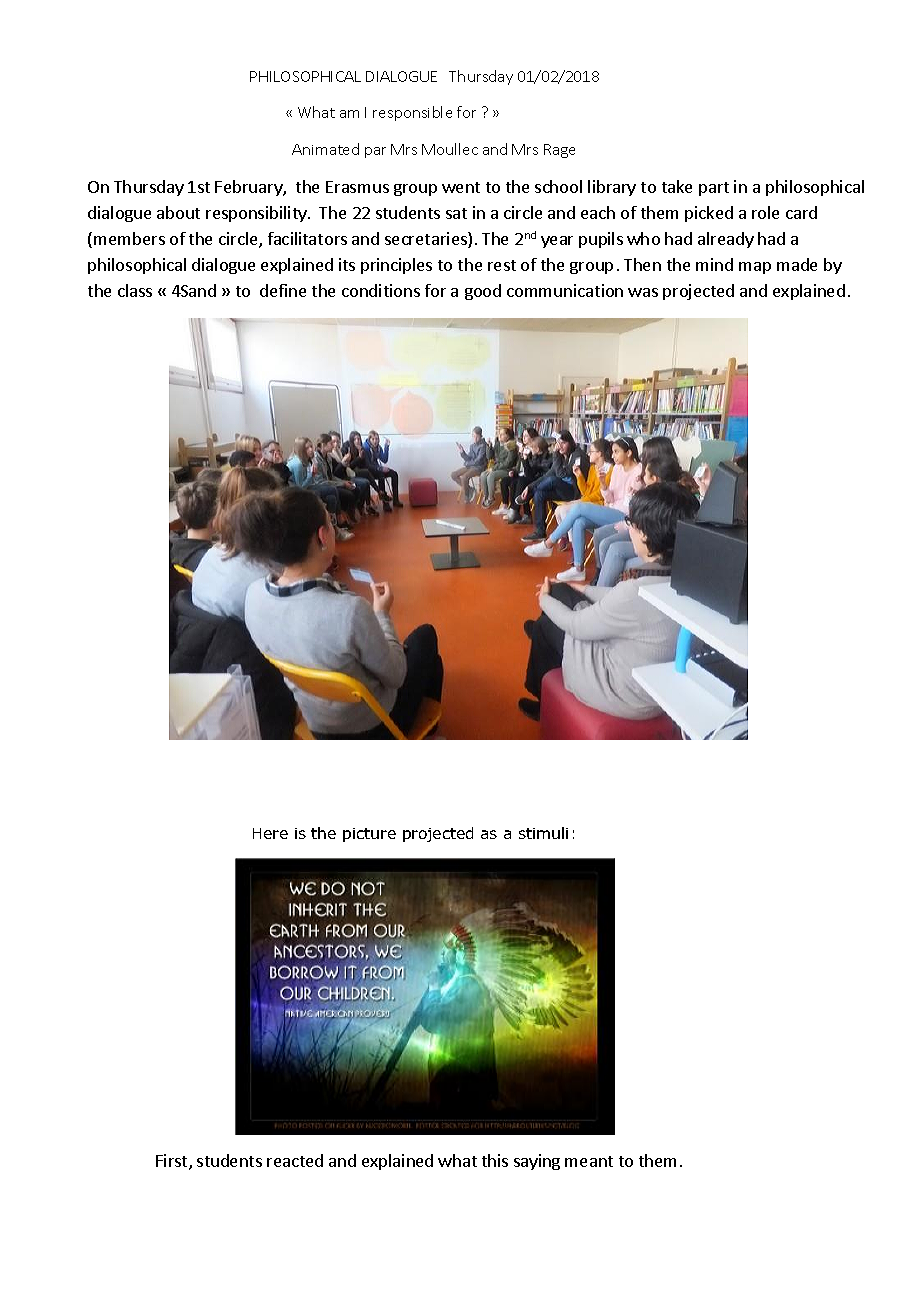 This screenshot has width=924, height=1308. Describe the element at coordinates (543, 833) in the screenshot. I see `stimuli` at that location.
